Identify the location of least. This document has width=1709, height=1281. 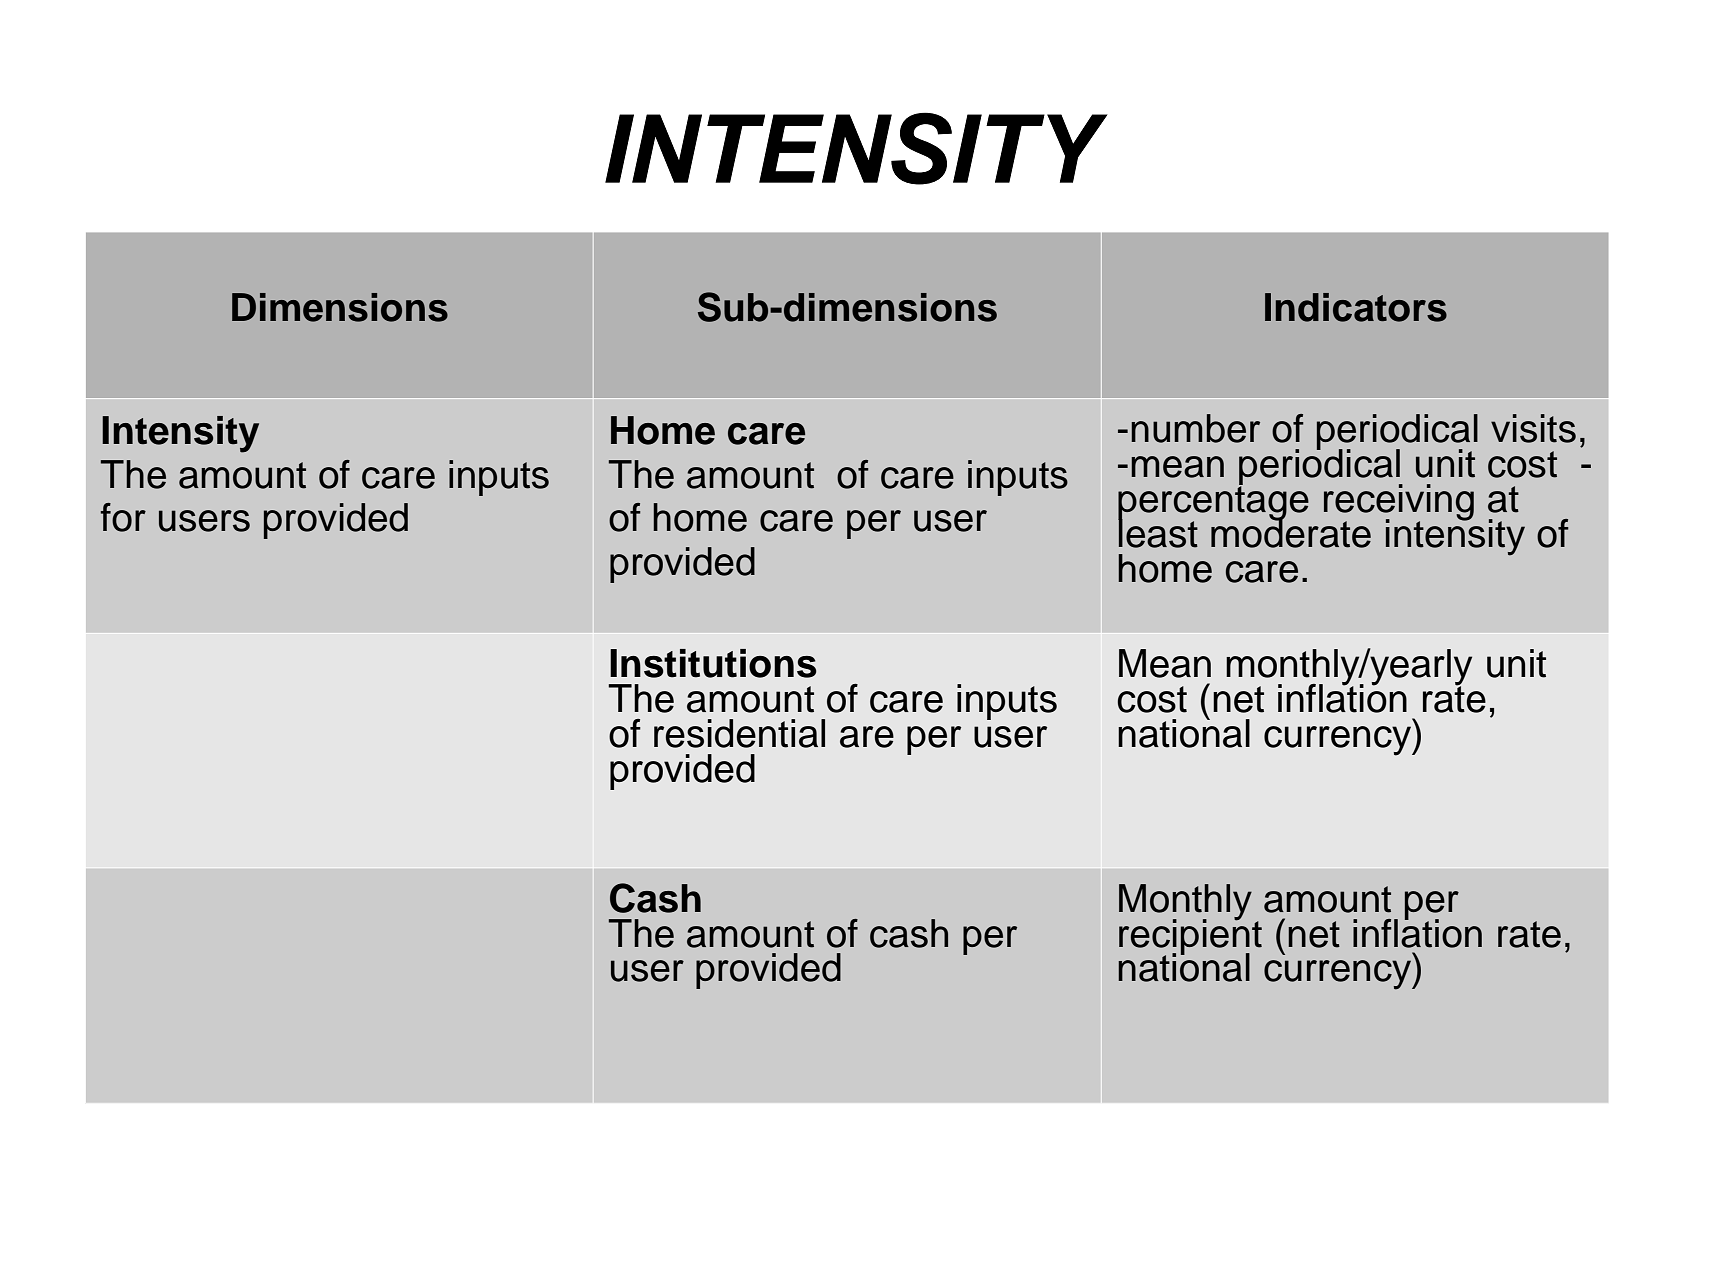
(1158, 532).
